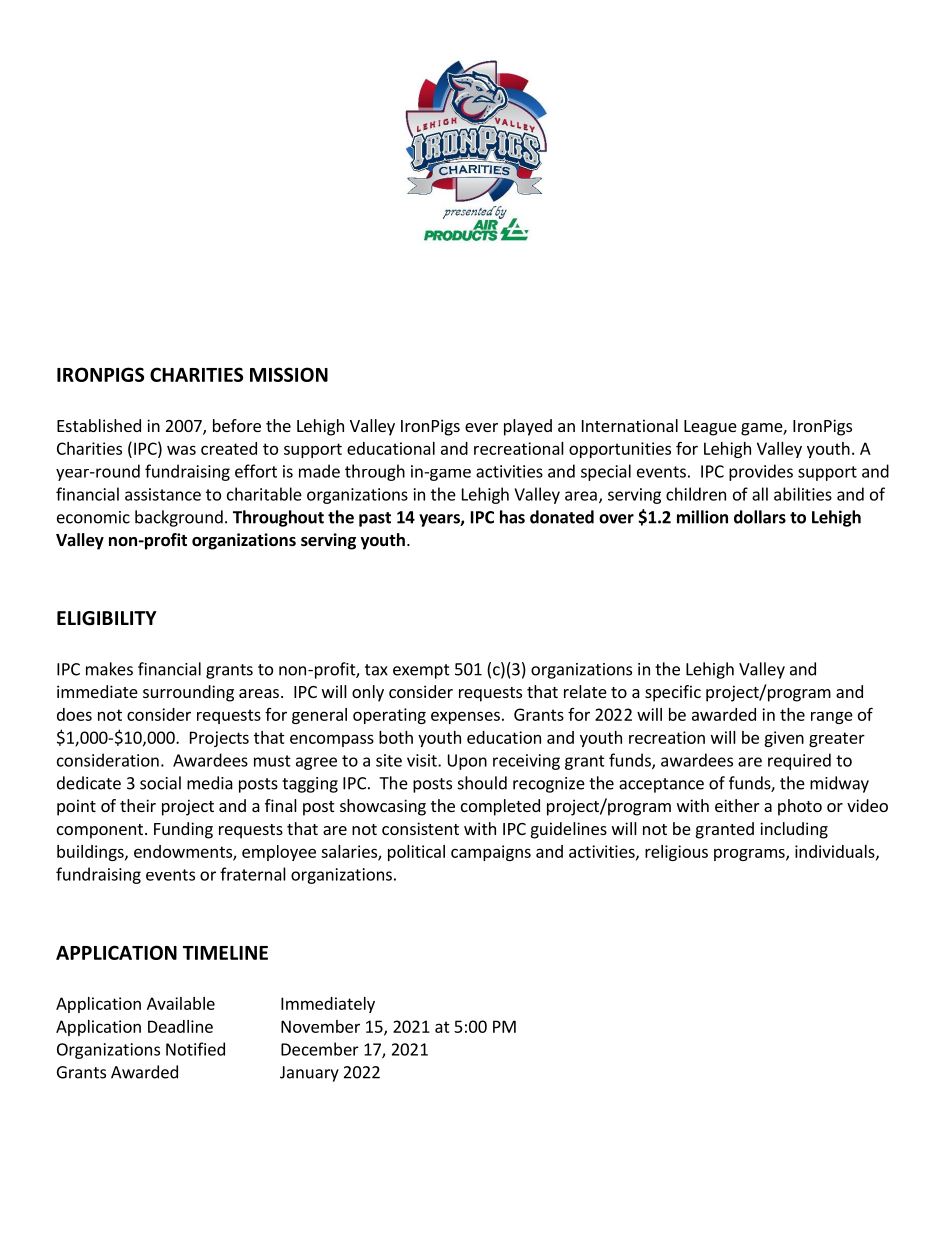 The image size is (952, 1233). I want to click on before, so click(237, 425).
